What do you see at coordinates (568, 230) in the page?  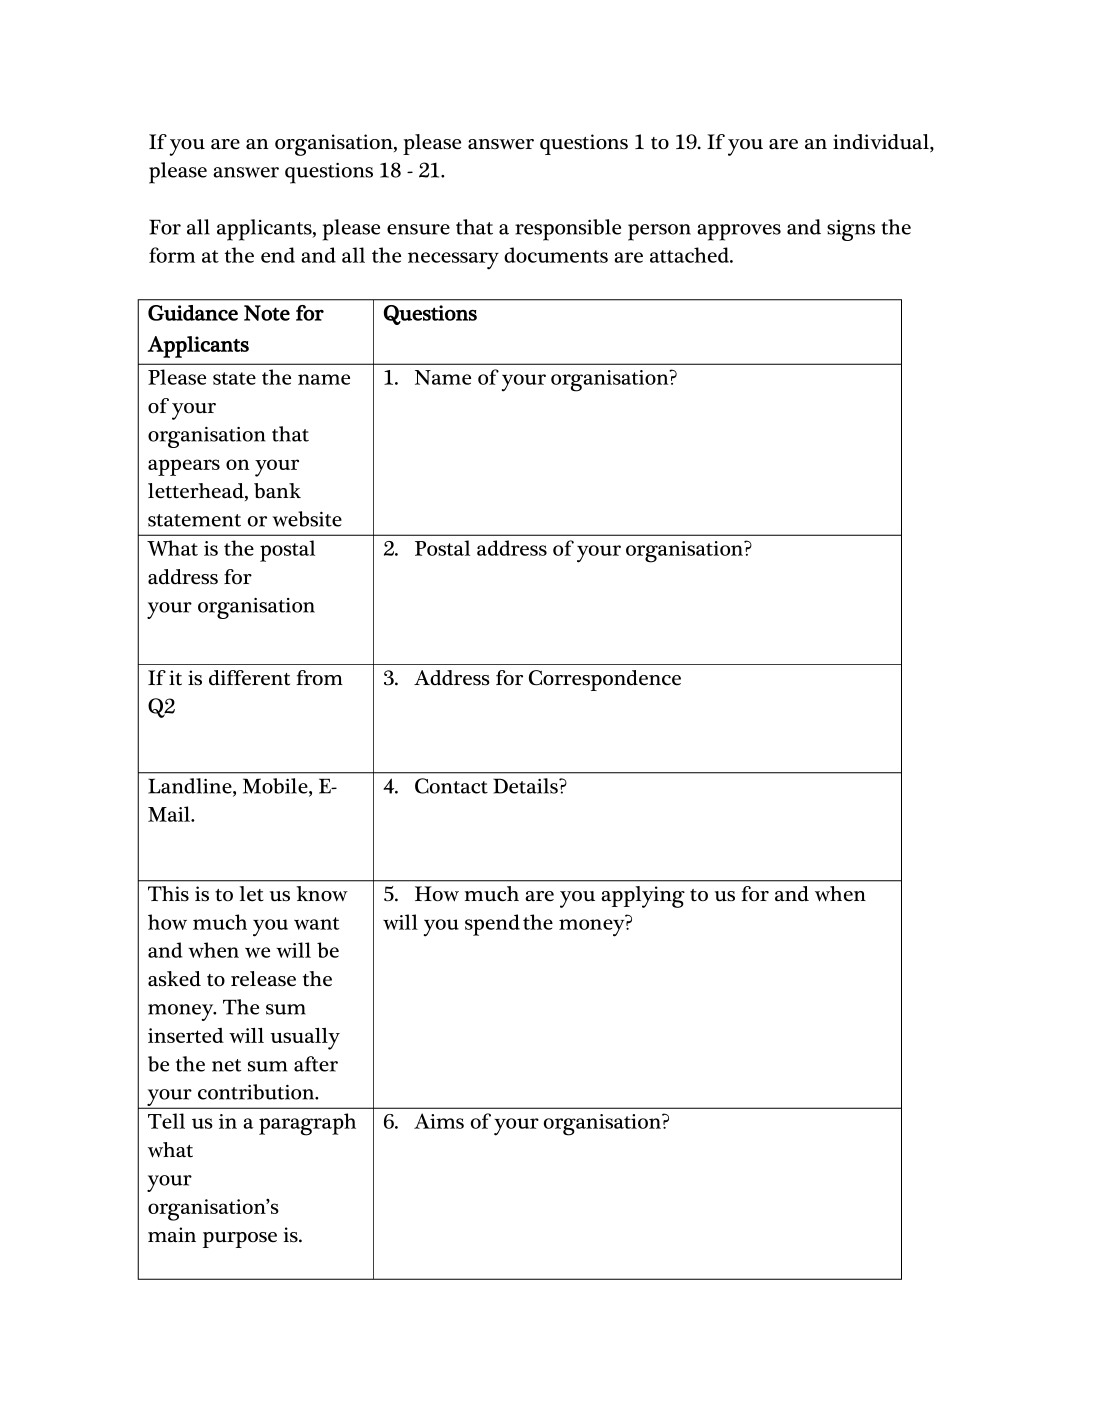 I see `responsible` at bounding box center [568, 230].
